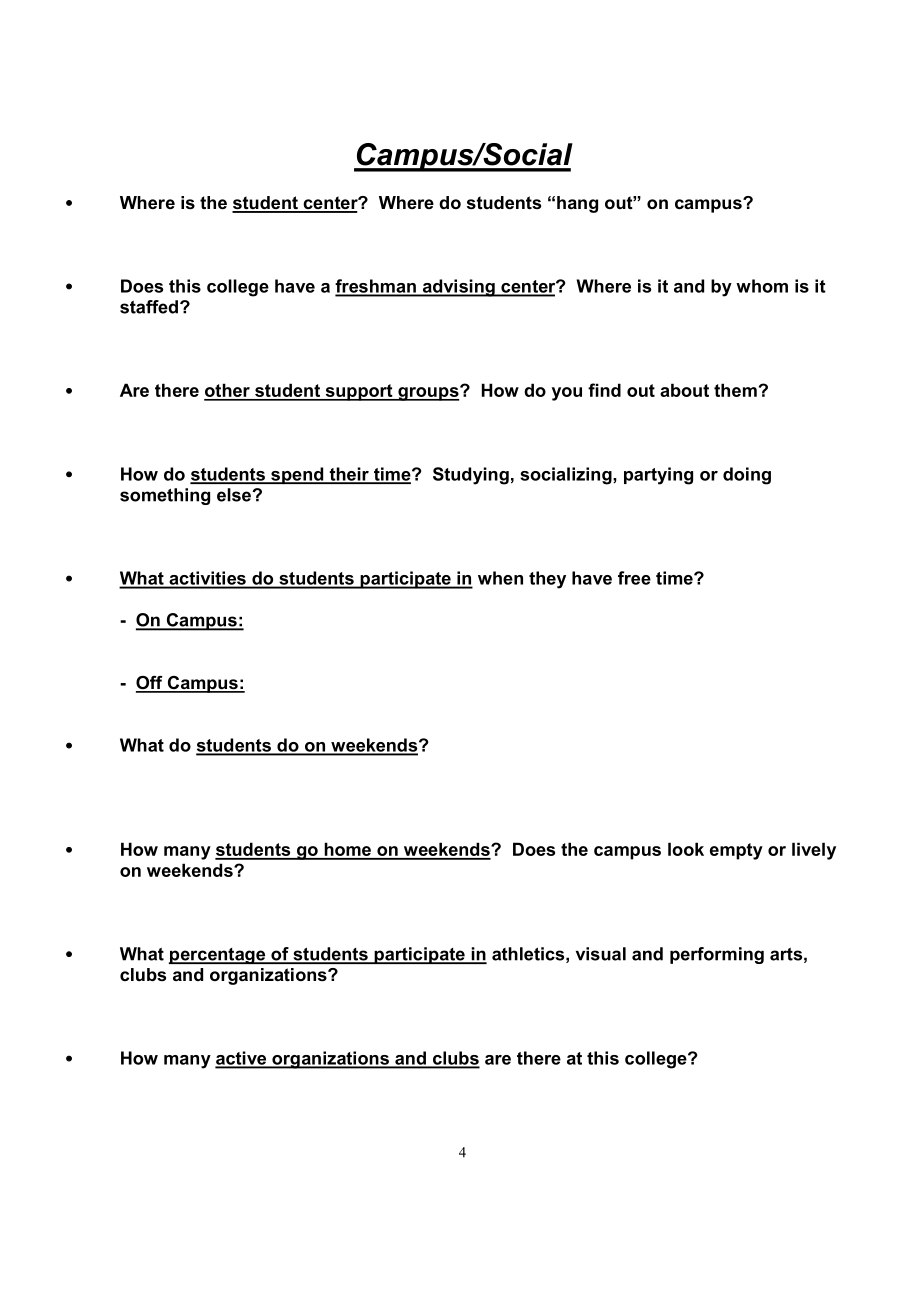 This page has width=924, height=1308. I want to click on hang, so click(577, 204).
